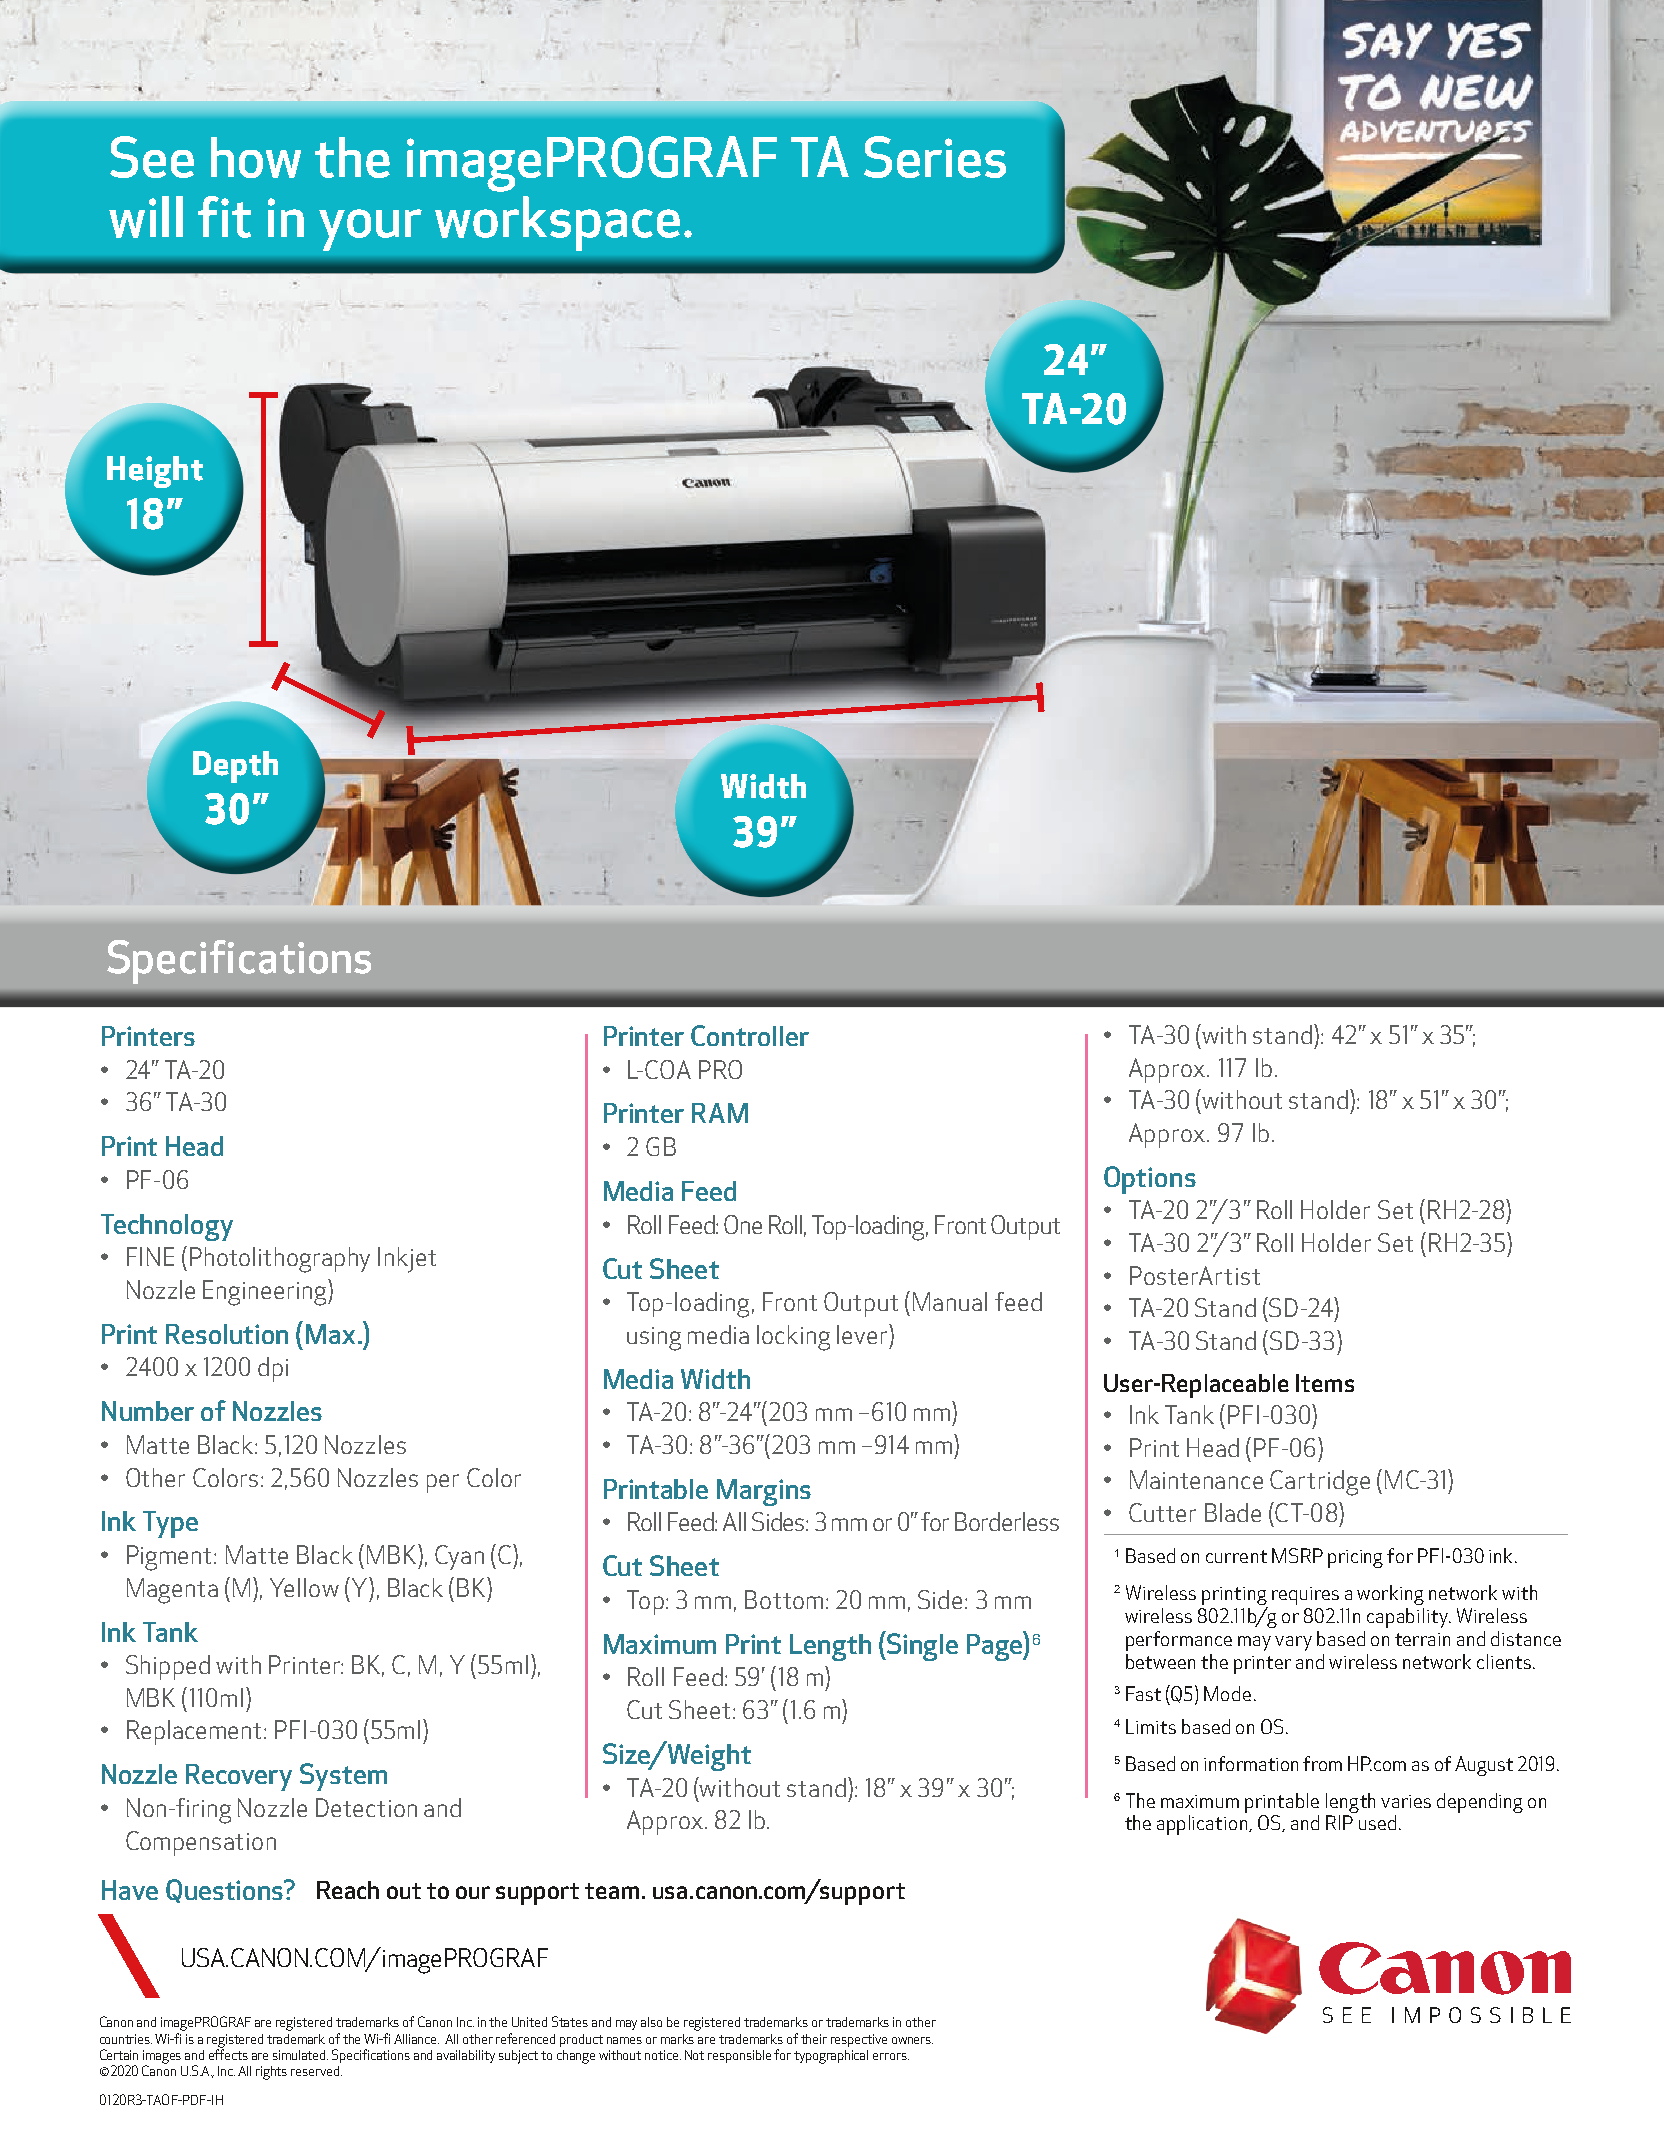 The height and width of the screenshot is (2154, 1664). Describe the element at coordinates (224, 217) in the screenshot. I see `fit` at that location.
